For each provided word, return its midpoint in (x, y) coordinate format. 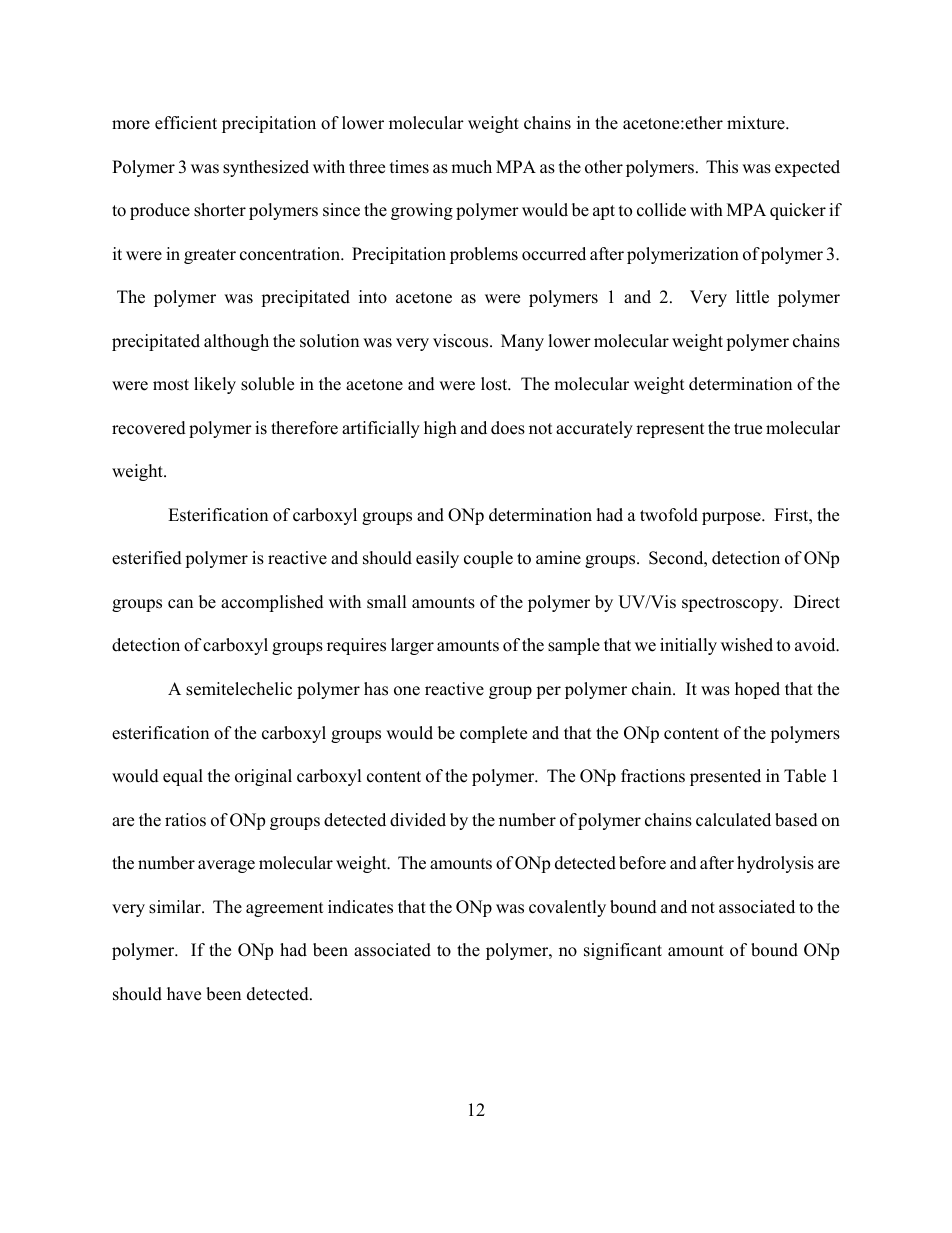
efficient (186, 123)
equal (183, 777)
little (752, 297)
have (184, 994)
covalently (567, 908)
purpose (732, 518)
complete (493, 734)
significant (623, 951)
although (236, 342)
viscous (462, 341)
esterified (147, 558)
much (471, 167)
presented (725, 777)
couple (488, 559)
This (722, 167)
